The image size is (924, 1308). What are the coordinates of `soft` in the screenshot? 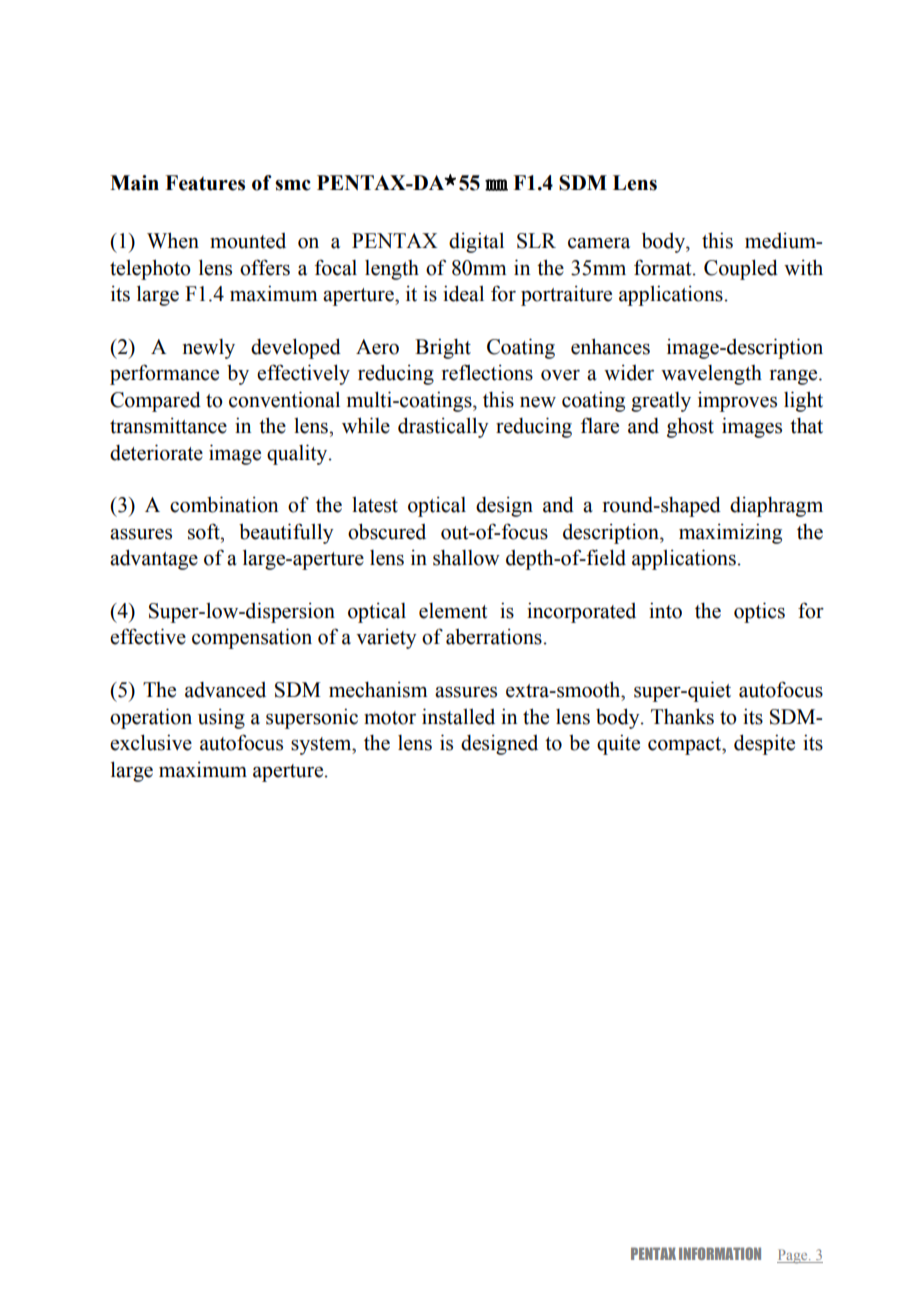 It's located at (205, 531).
